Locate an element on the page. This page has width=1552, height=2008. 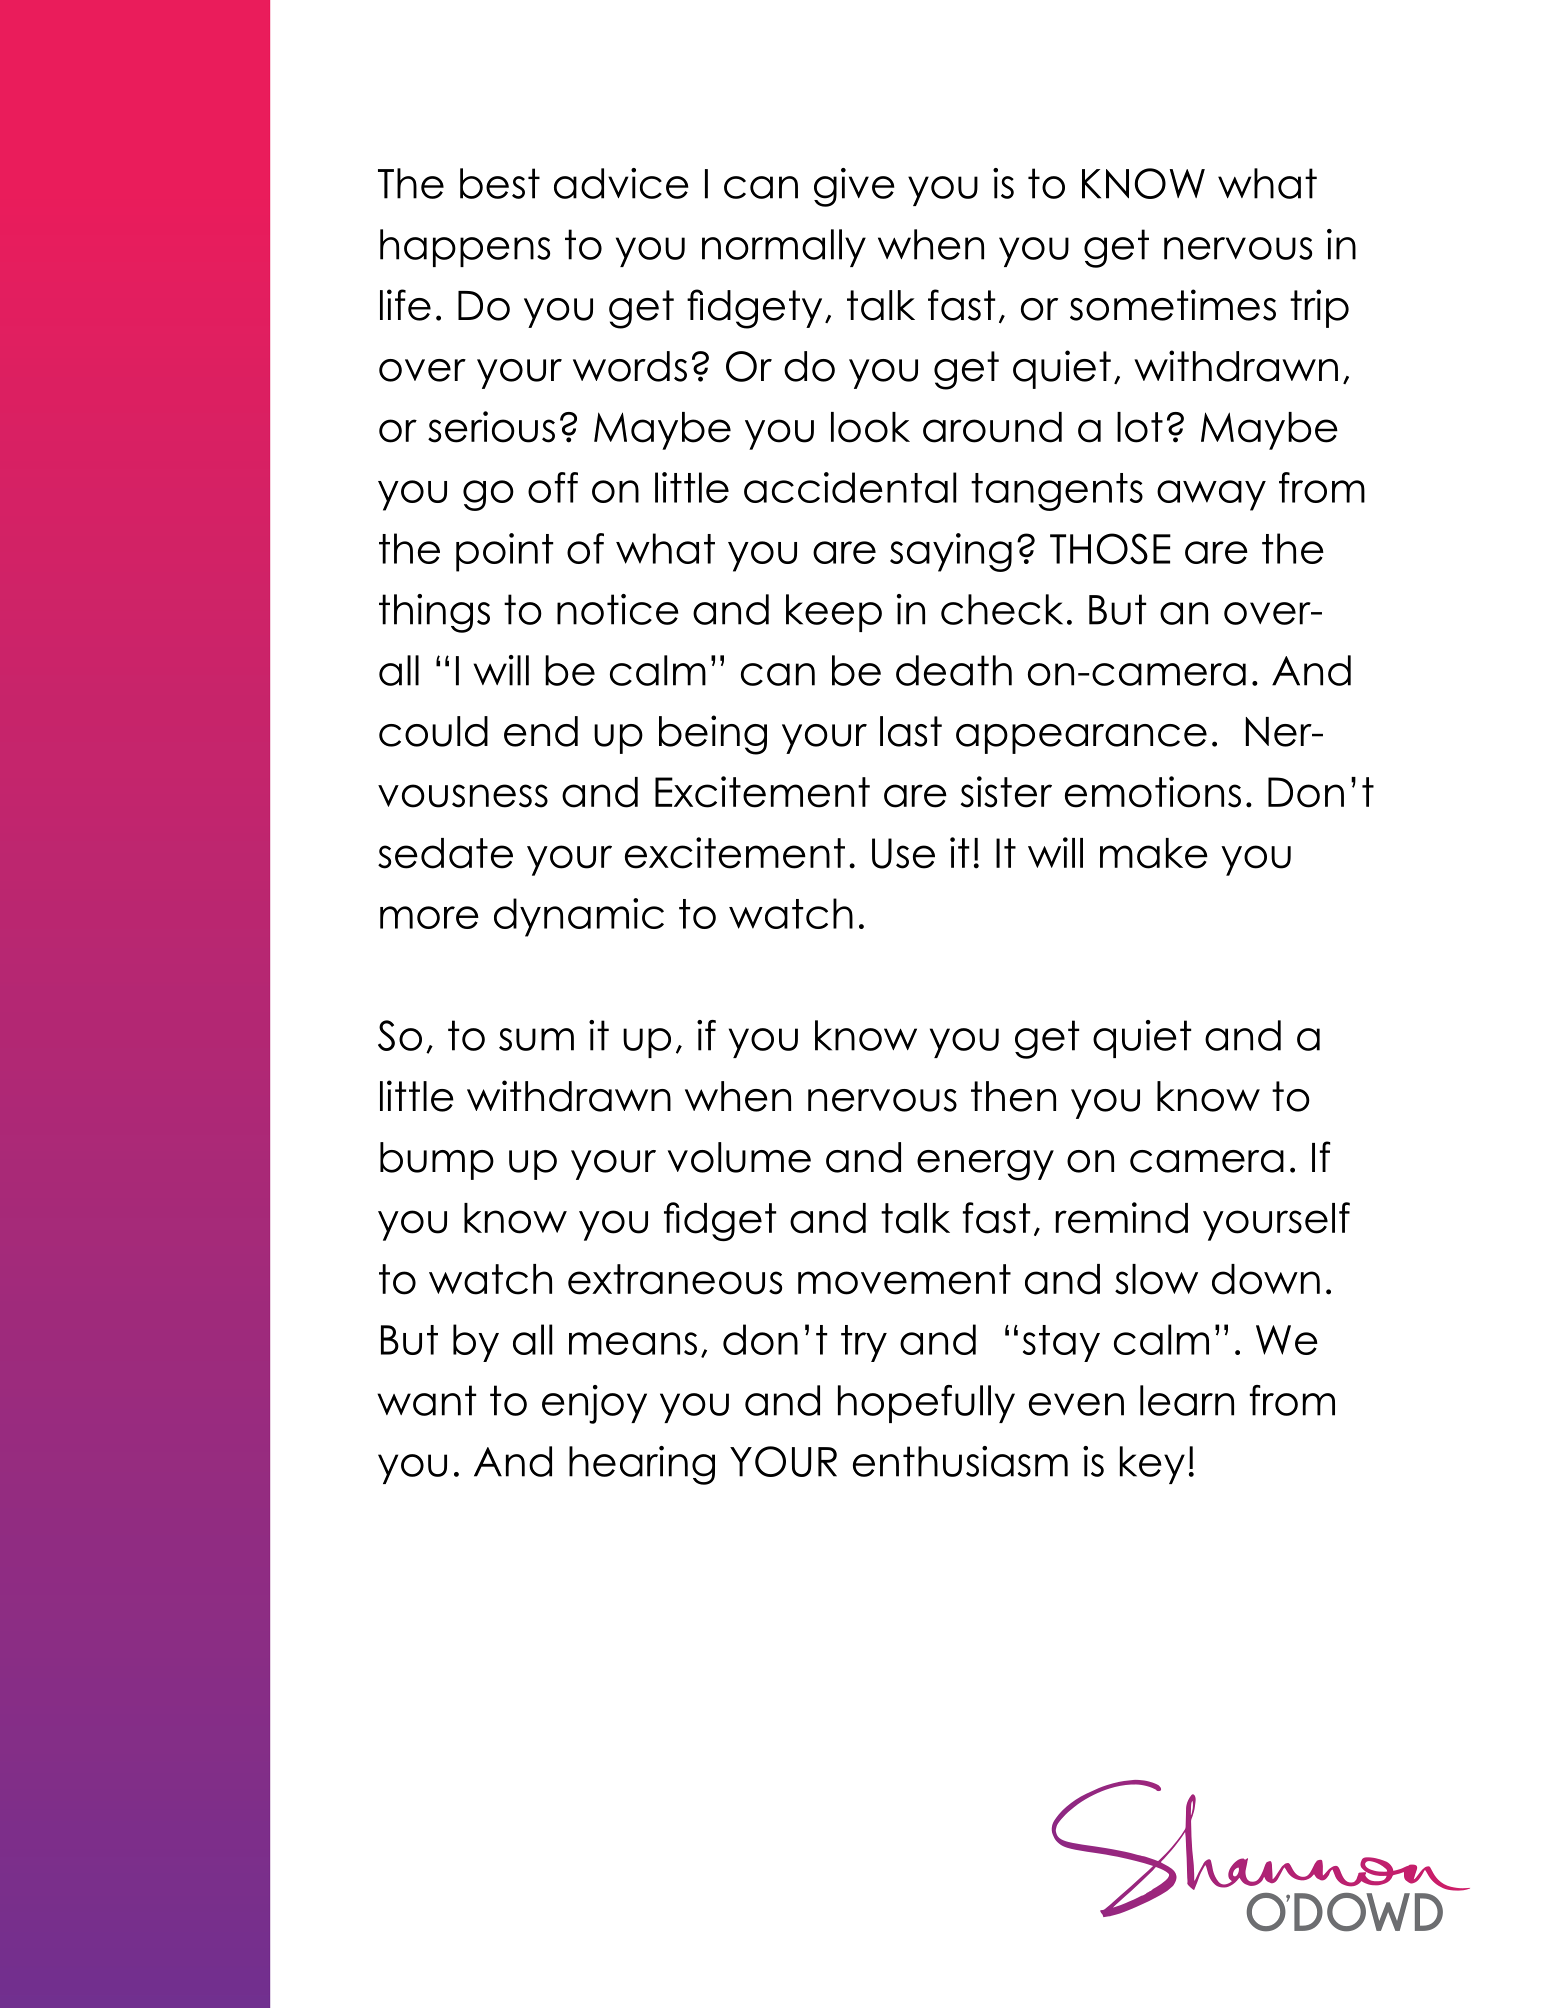
things is located at coordinates (434, 613).
